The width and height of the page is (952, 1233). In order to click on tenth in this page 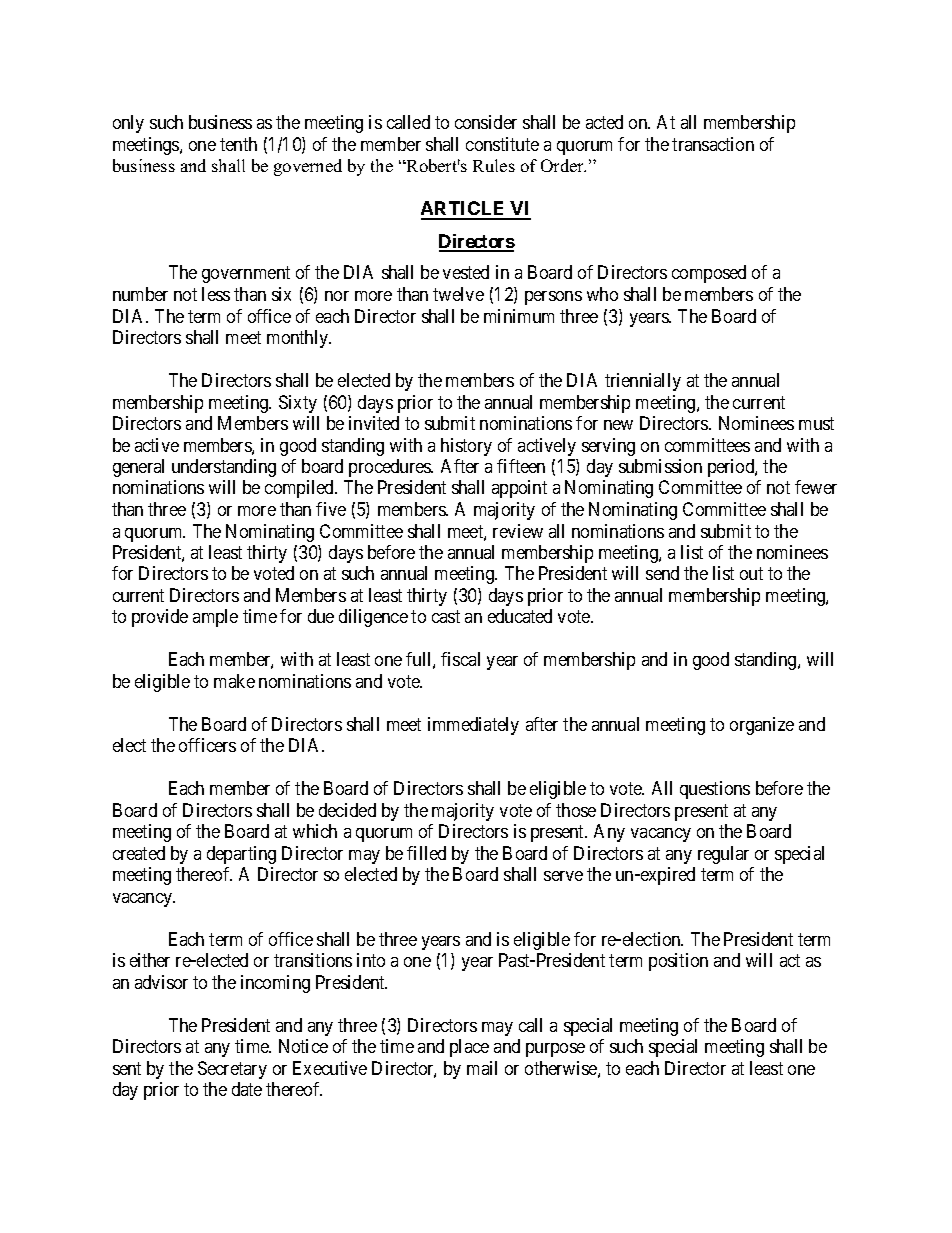, I will do `click(238, 144)`.
